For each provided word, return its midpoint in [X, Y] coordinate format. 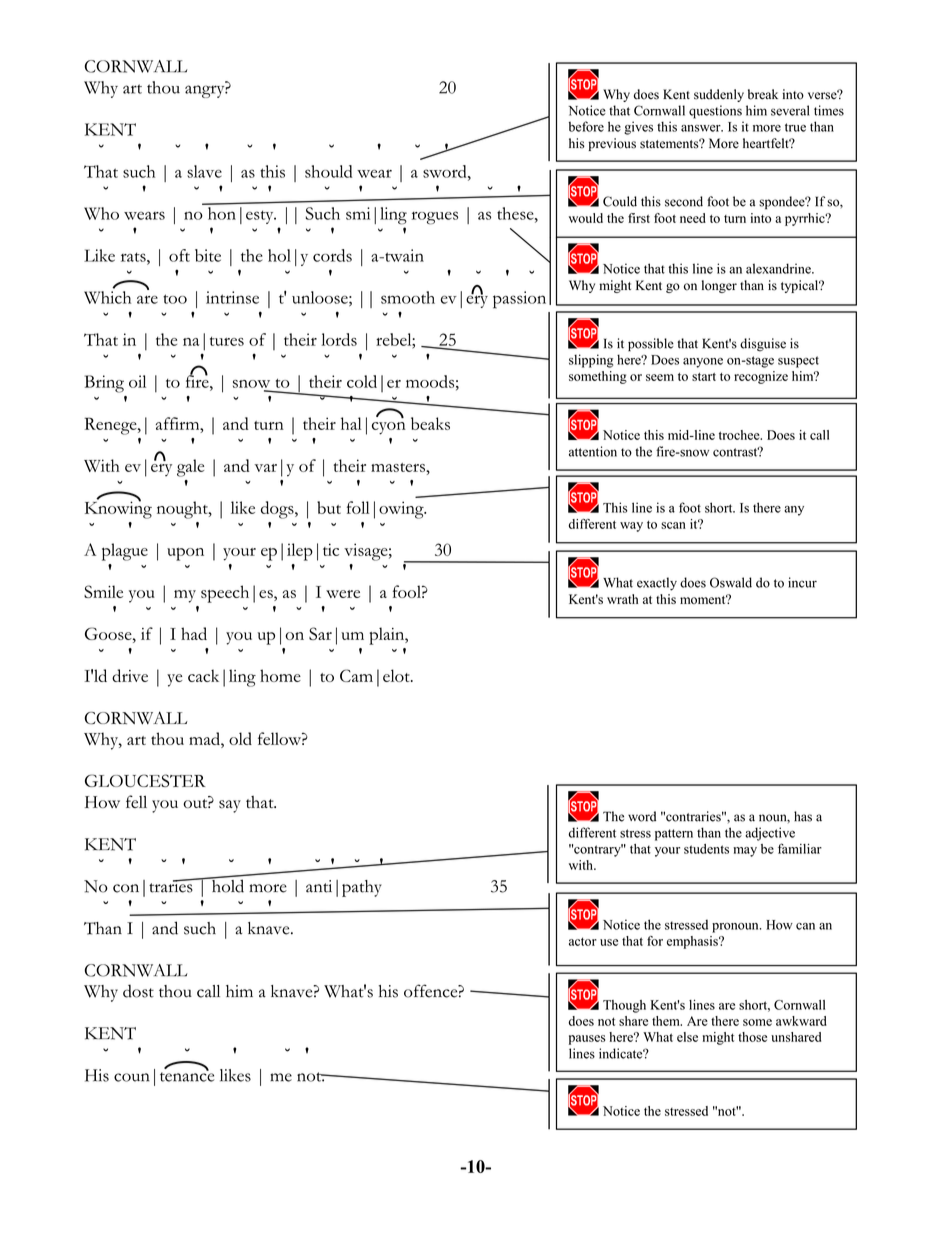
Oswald [731, 582]
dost [138, 991]
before [586, 126]
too [175, 299]
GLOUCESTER [145, 780]
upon [185, 554]
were [343, 594]
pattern [674, 835]
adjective [770, 834]
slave [204, 171]
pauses [587, 1040]
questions [715, 112]
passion [519, 300]
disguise [763, 345]
